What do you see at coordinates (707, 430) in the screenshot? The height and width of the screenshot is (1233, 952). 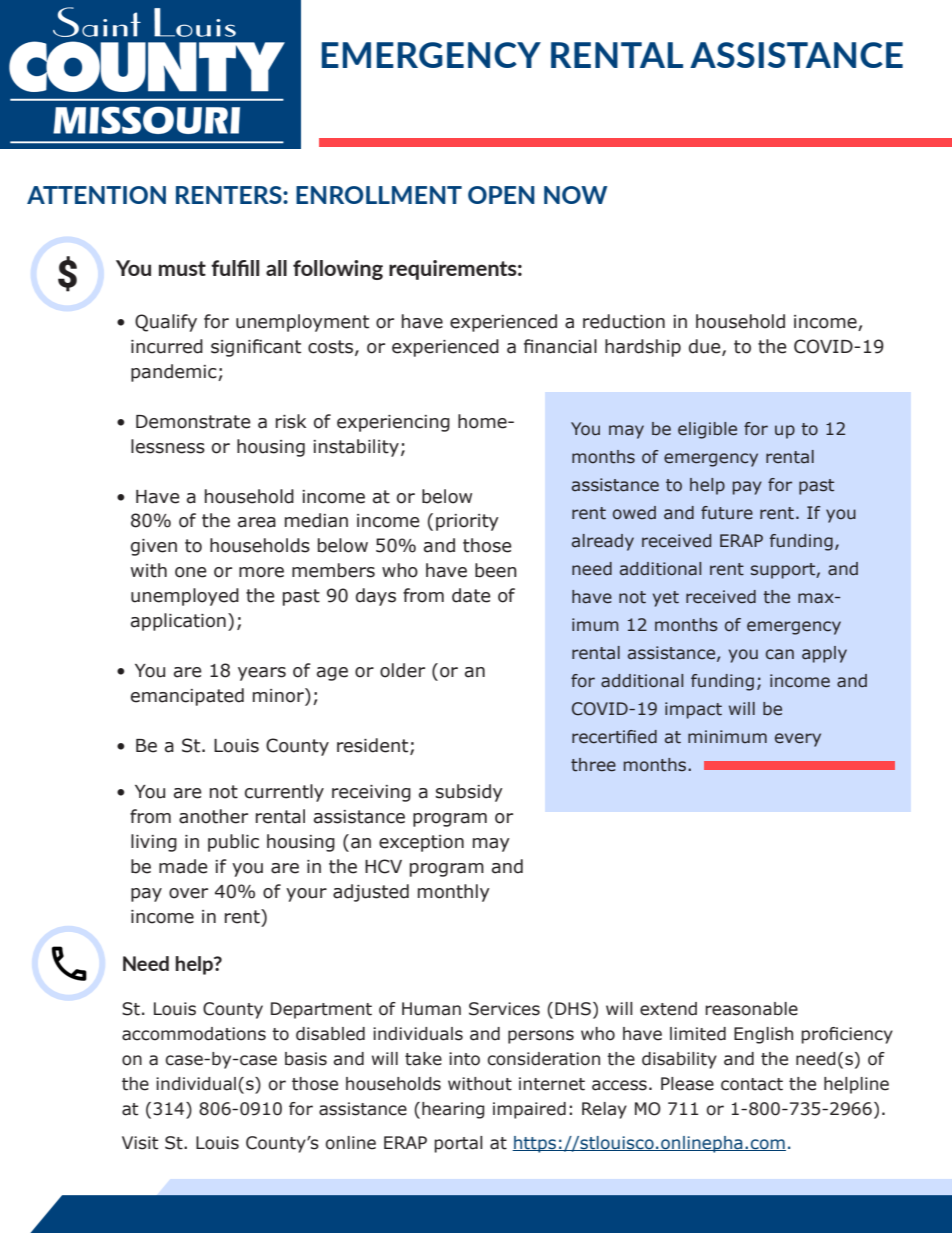 I see `eligible` at bounding box center [707, 430].
